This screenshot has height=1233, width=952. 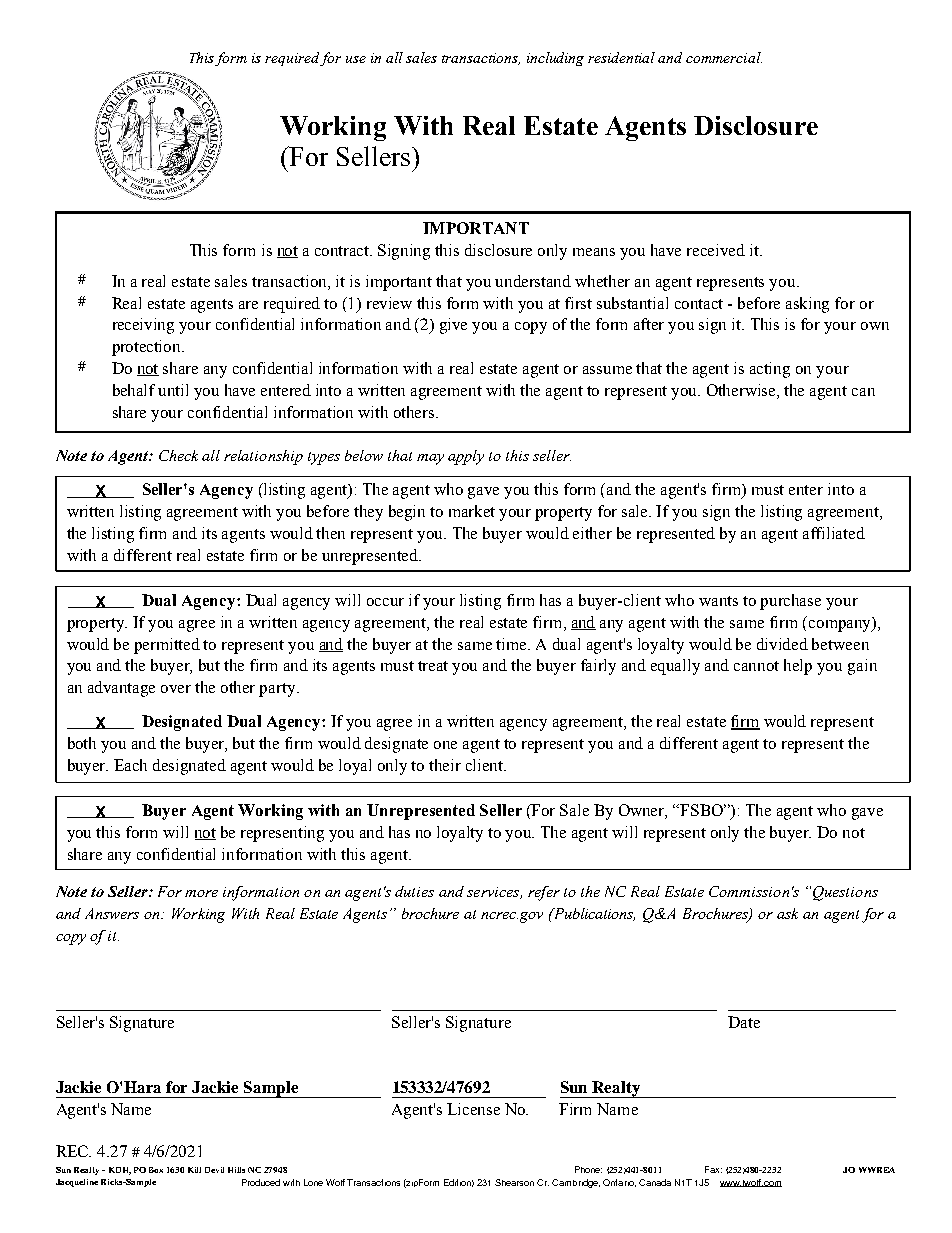 What do you see at coordinates (555, 59) in the screenshot?
I see `including` at bounding box center [555, 59].
